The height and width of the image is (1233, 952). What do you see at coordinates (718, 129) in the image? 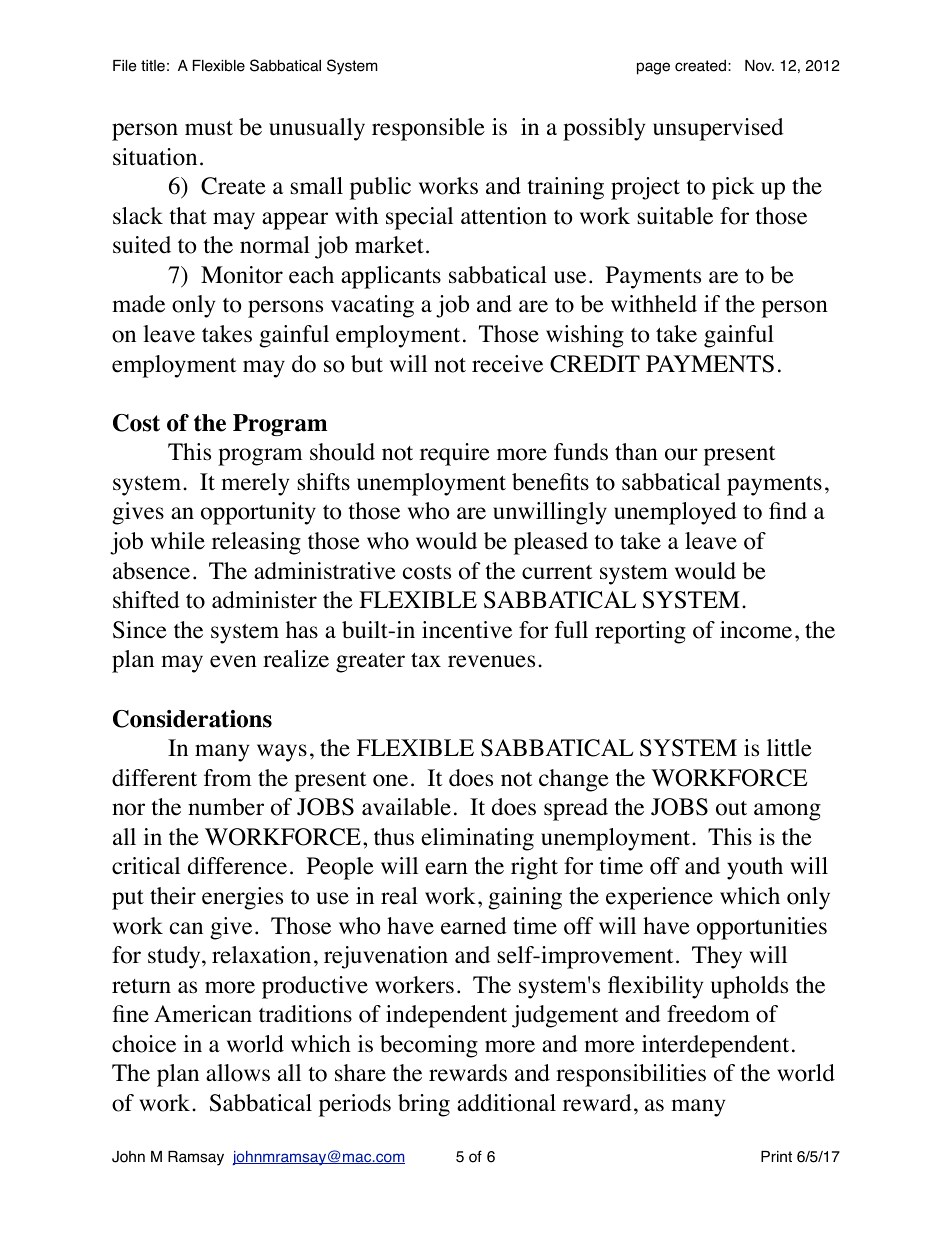
I see `unsupervised` at bounding box center [718, 129].
